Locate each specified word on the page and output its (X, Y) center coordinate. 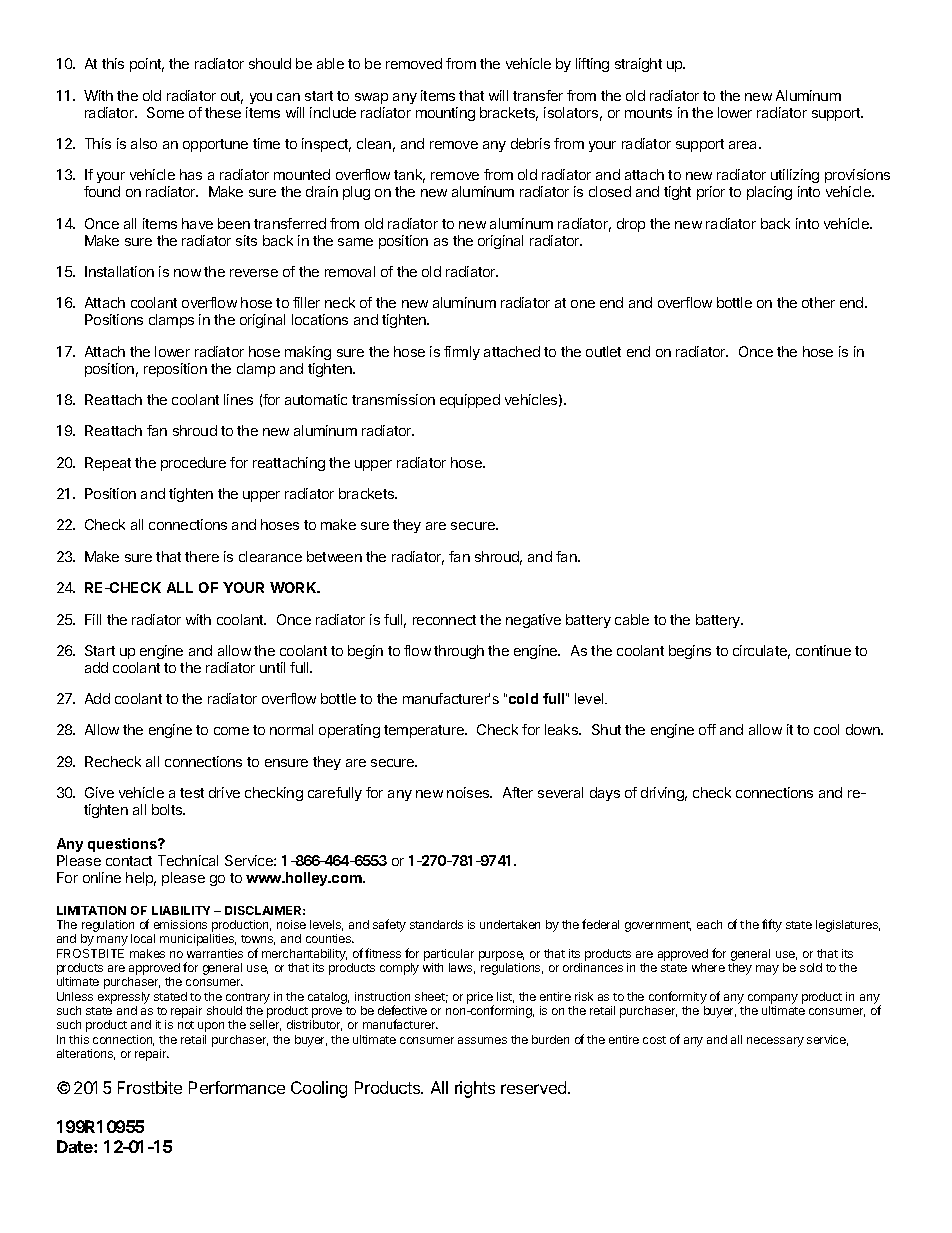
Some (165, 112)
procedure (193, 464)
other (818, 302)
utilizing (795, 178)
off (707, 729)
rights (475, 1089)
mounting (445, 114)
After (518, 792)
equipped (470, 401)
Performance (237, 1087)
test (192, 793)
